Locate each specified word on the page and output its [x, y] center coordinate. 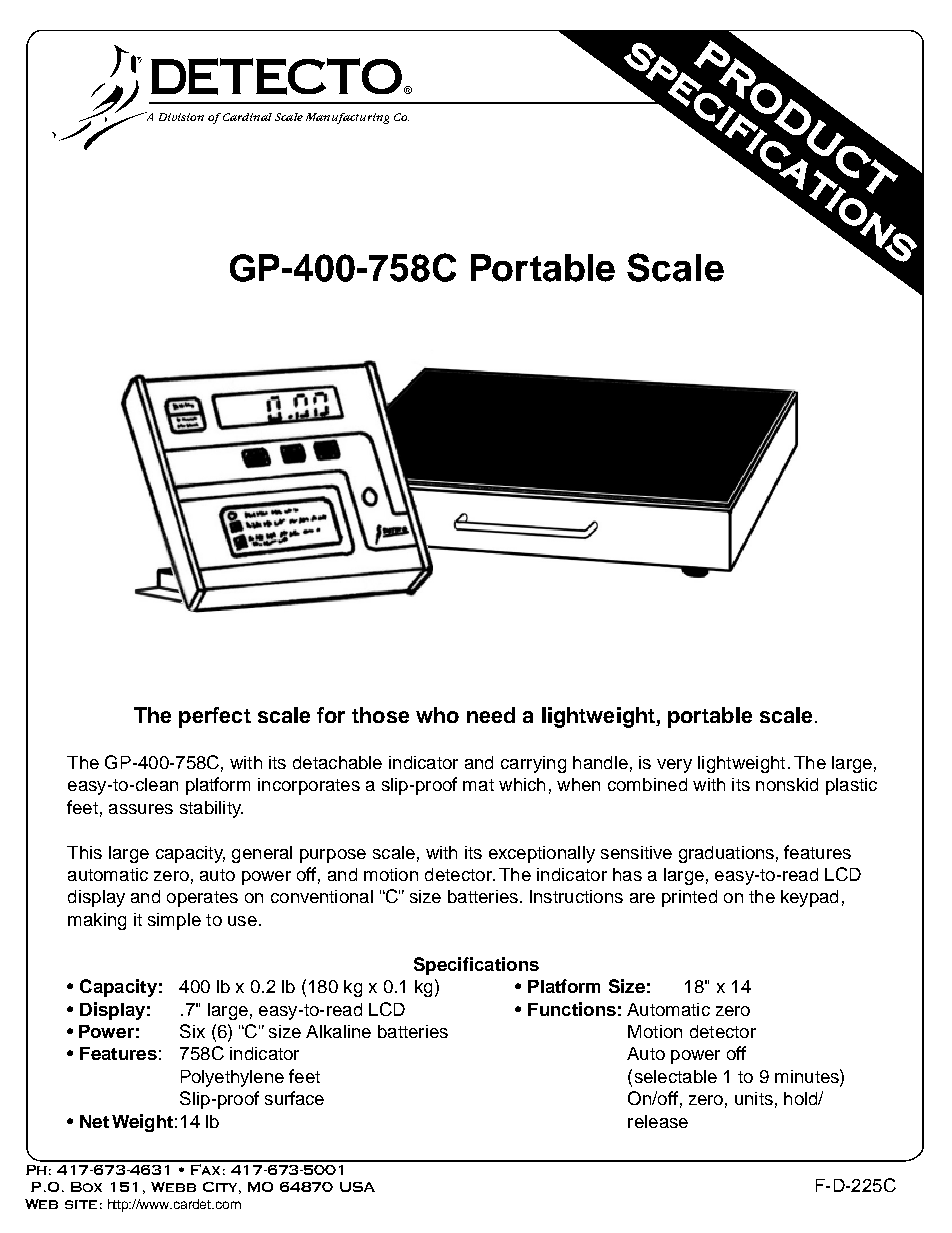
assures [141, 809]
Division [181, 117]
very [674, 766]
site [81, 1204]
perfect [215, 717]
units [754, 1098]
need [491, 715]
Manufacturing [347, 118]
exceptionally [542, 854]
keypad [809, 898]
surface [294, 1098]
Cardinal [247, 117]
